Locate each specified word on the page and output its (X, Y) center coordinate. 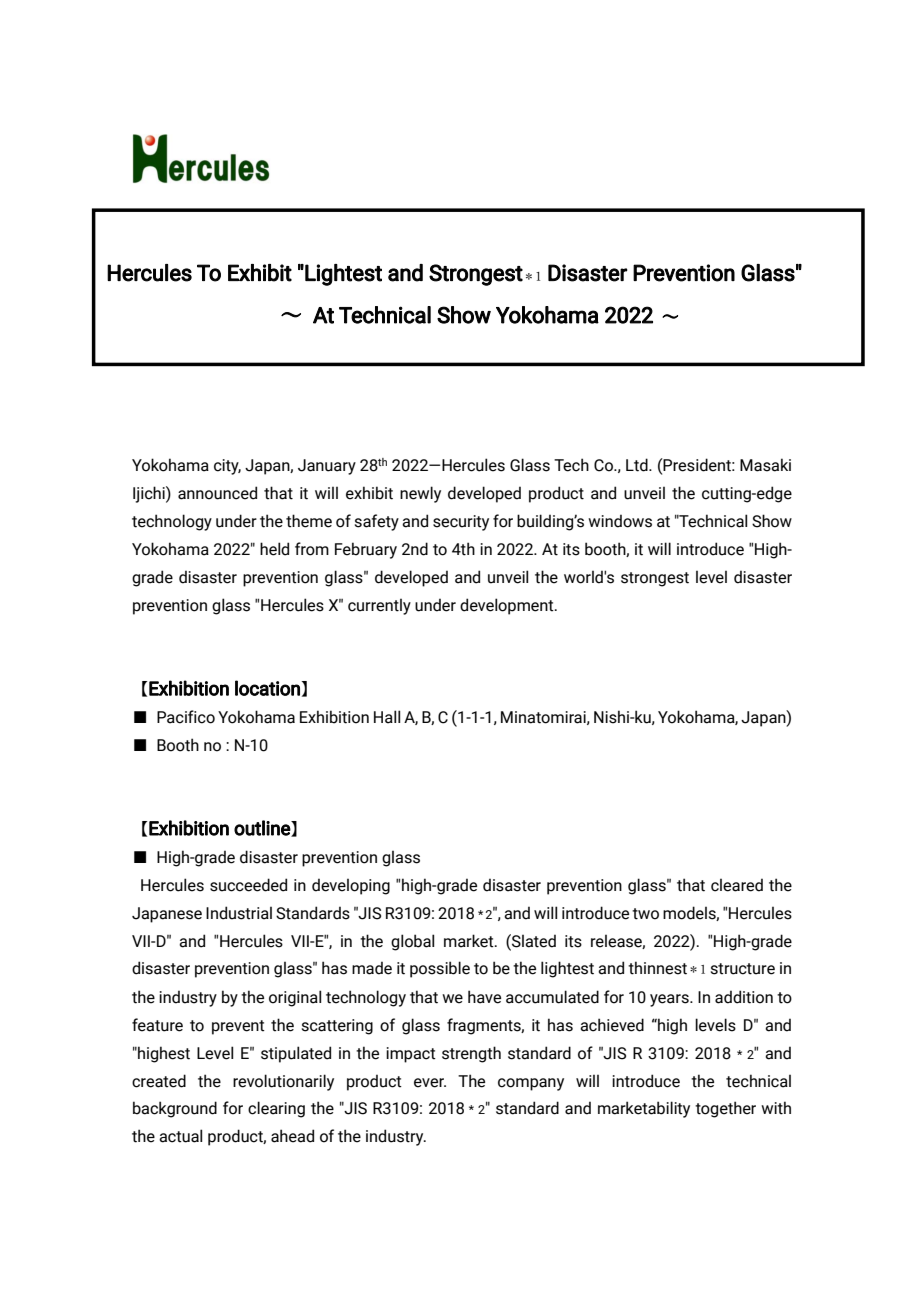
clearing (276, 1109)
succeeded (248, 885)
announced (217, 493)
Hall (387, 717)
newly (420, 494)
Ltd (638, 465)
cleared (737, 885)
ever (430, 1083)
